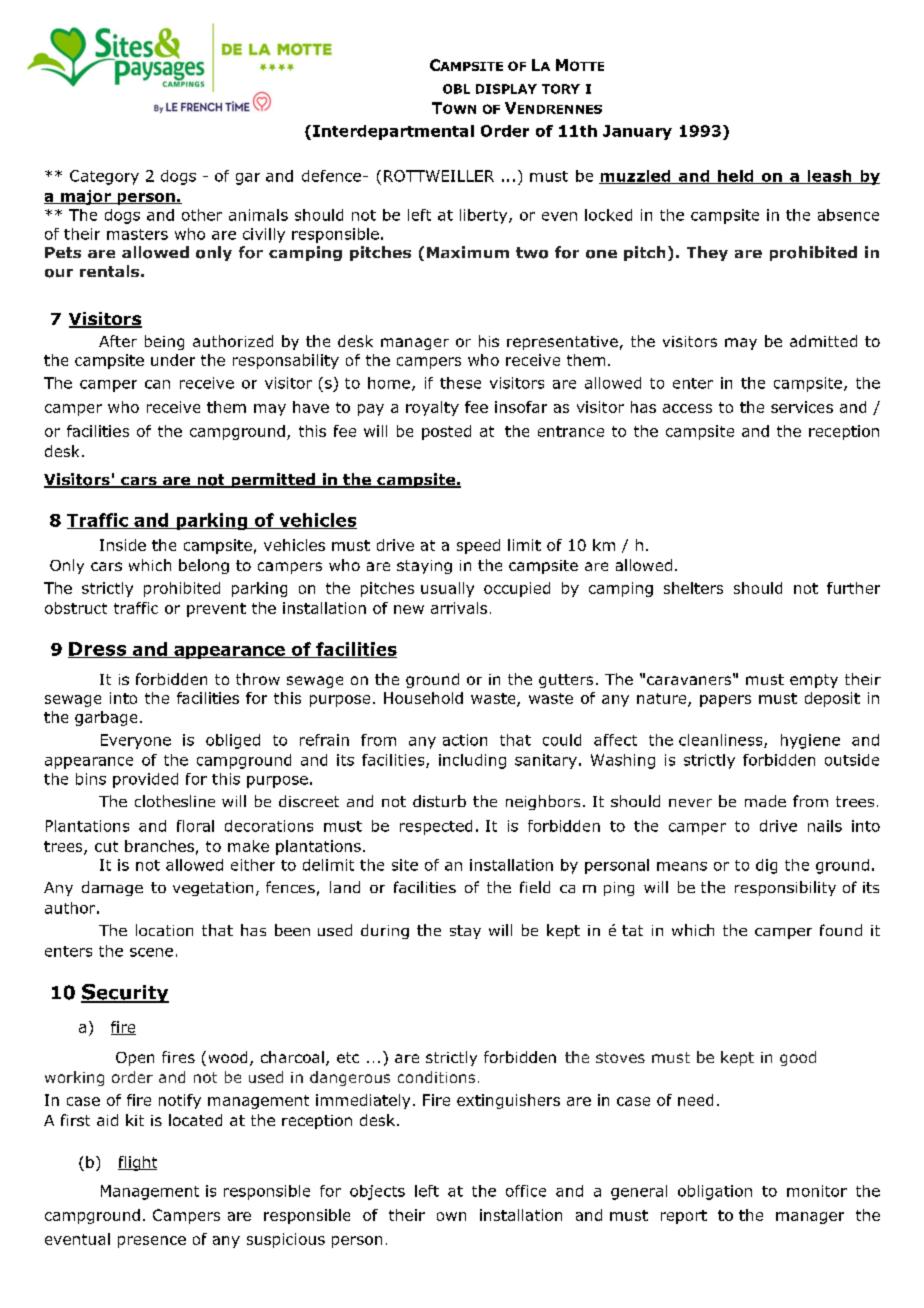  What do you see at coordinates (393, 132) in the page?
I see `Interdepartmental` at bounding box center [393, 132].
